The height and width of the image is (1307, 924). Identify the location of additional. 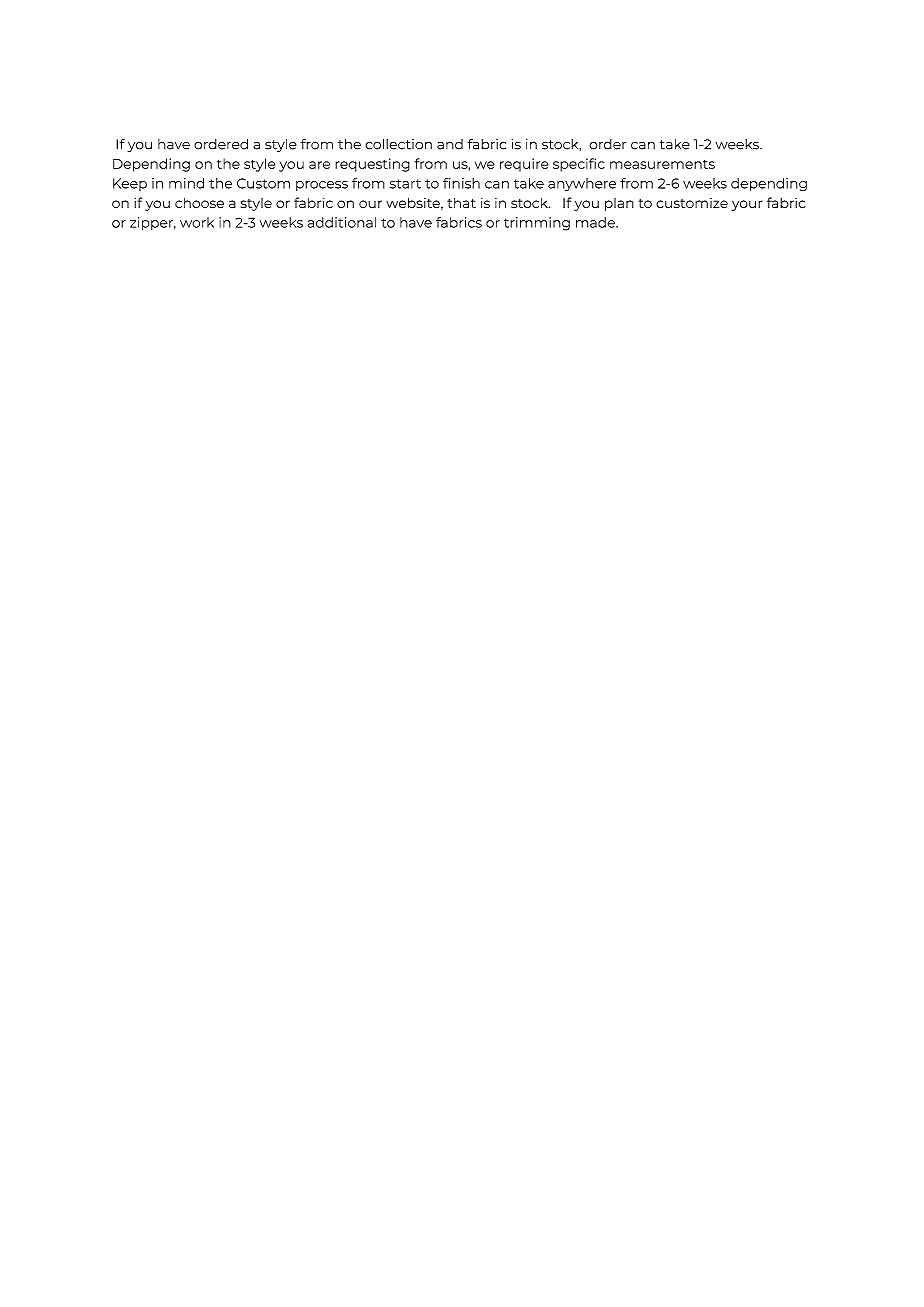
(341, 222).
